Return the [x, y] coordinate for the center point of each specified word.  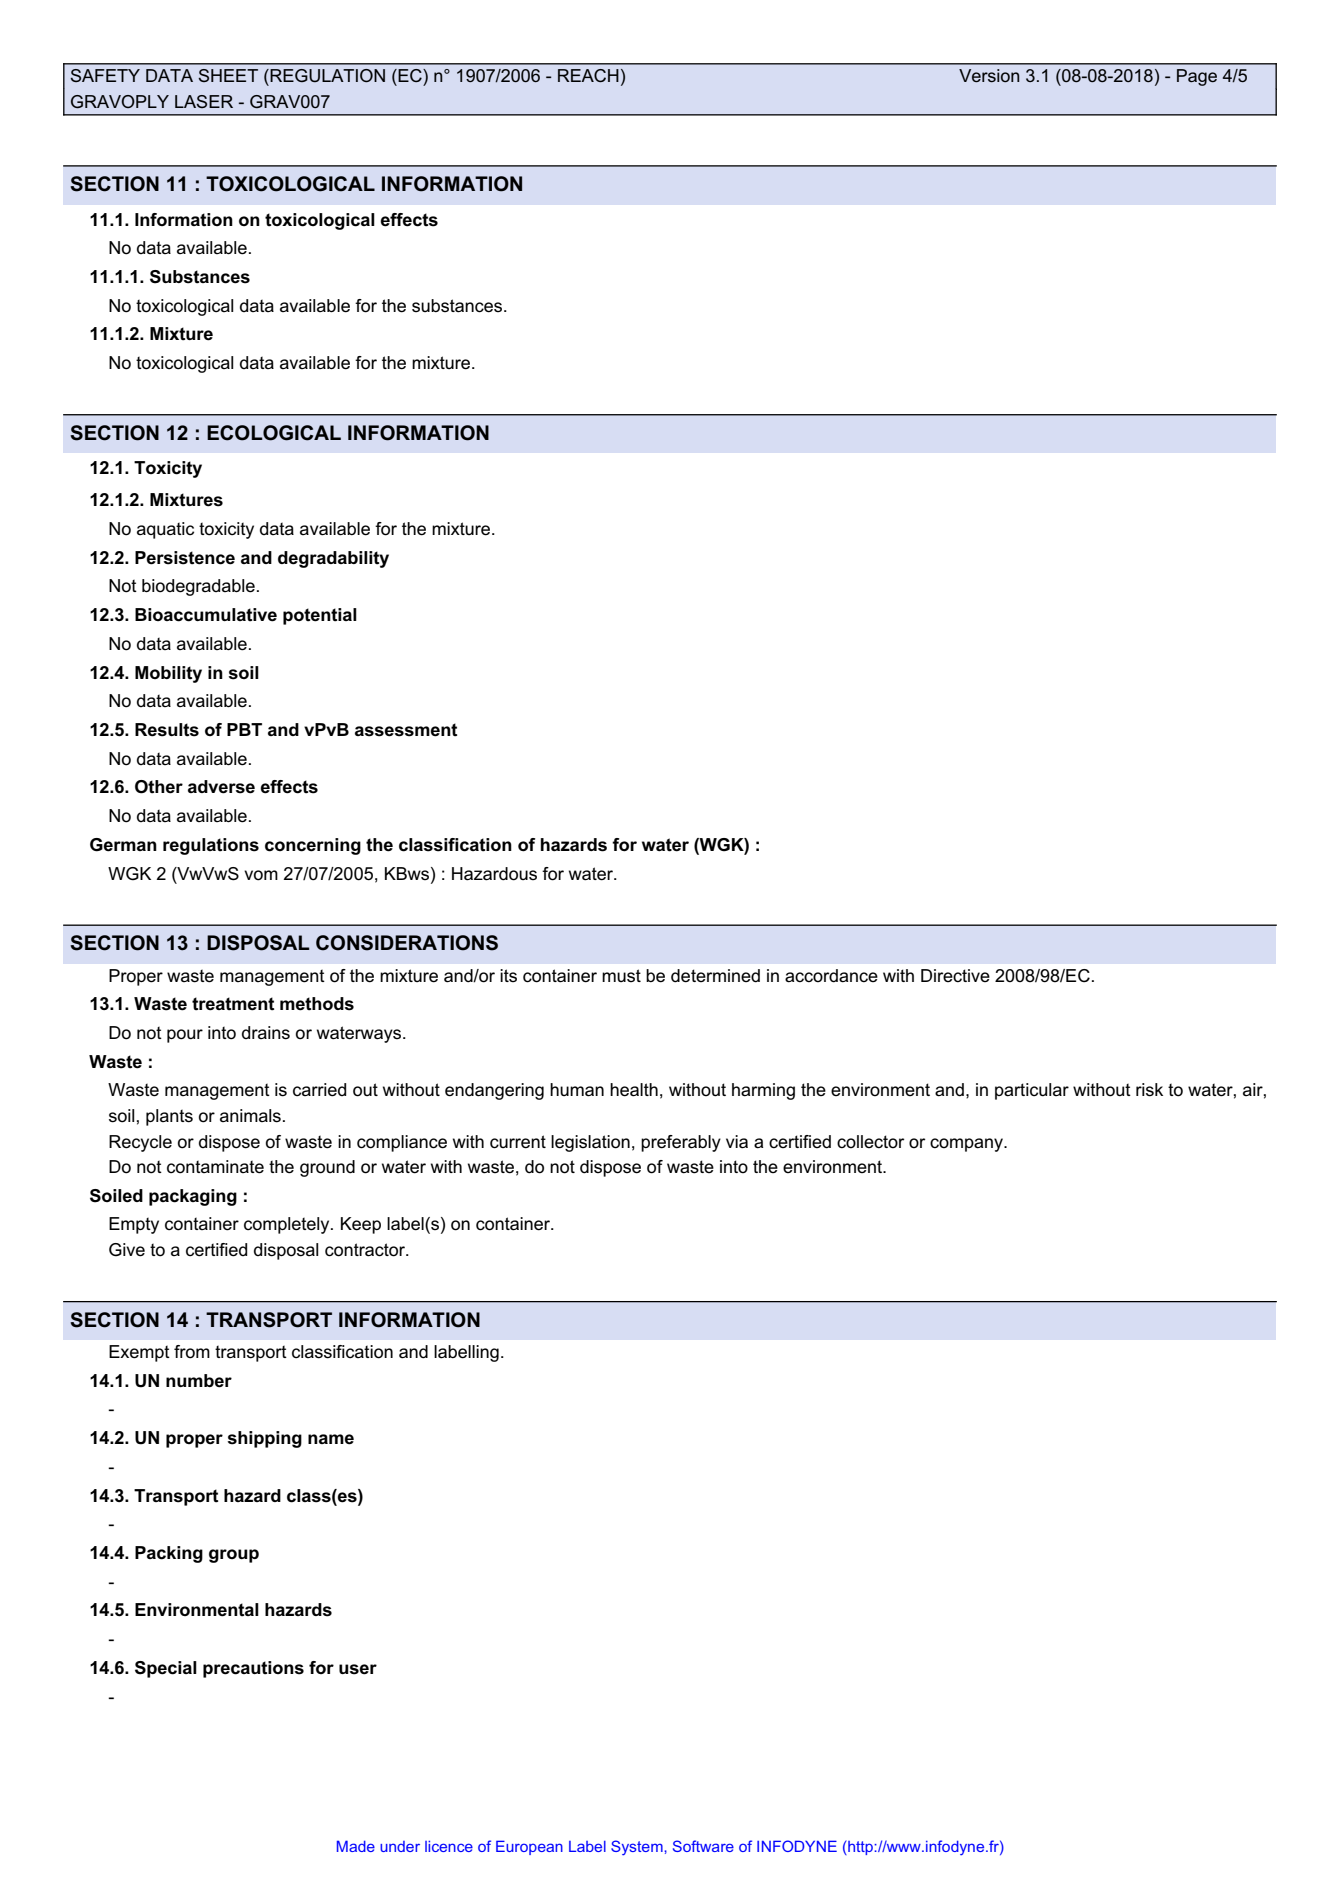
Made [356, 1846]
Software [703, 1846]
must [621, 975]
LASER [204, 101]
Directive [955, 976]
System [638, 1847]
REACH [588, 75]
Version [989, 76]
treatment [233, 1004]
